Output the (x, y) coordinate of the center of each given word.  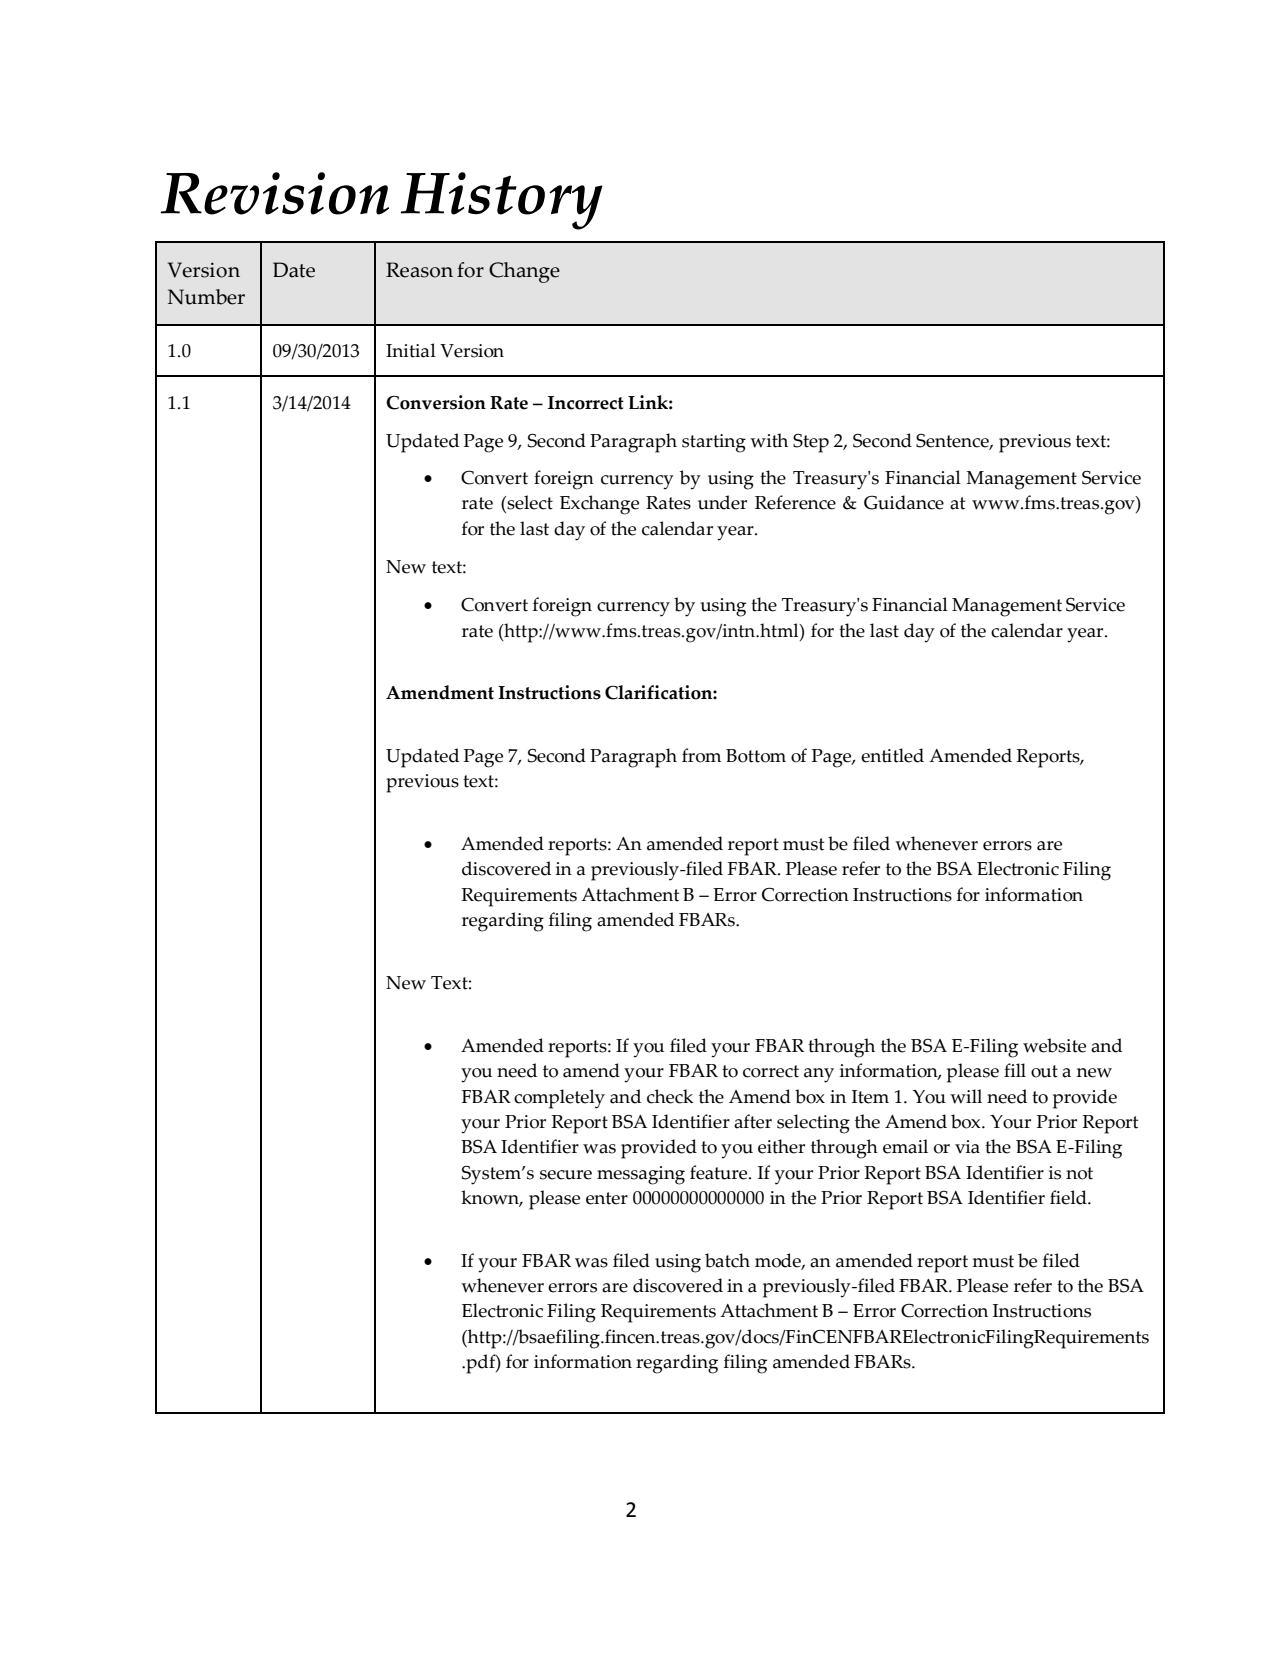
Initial (411, 350)
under (722, 502)
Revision (275, 193)
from (701, 755)
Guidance (904, 502)
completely (559, 1099)
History (502, 201)
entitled (892, 755)
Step (811, 443)
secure (566, 1175)
